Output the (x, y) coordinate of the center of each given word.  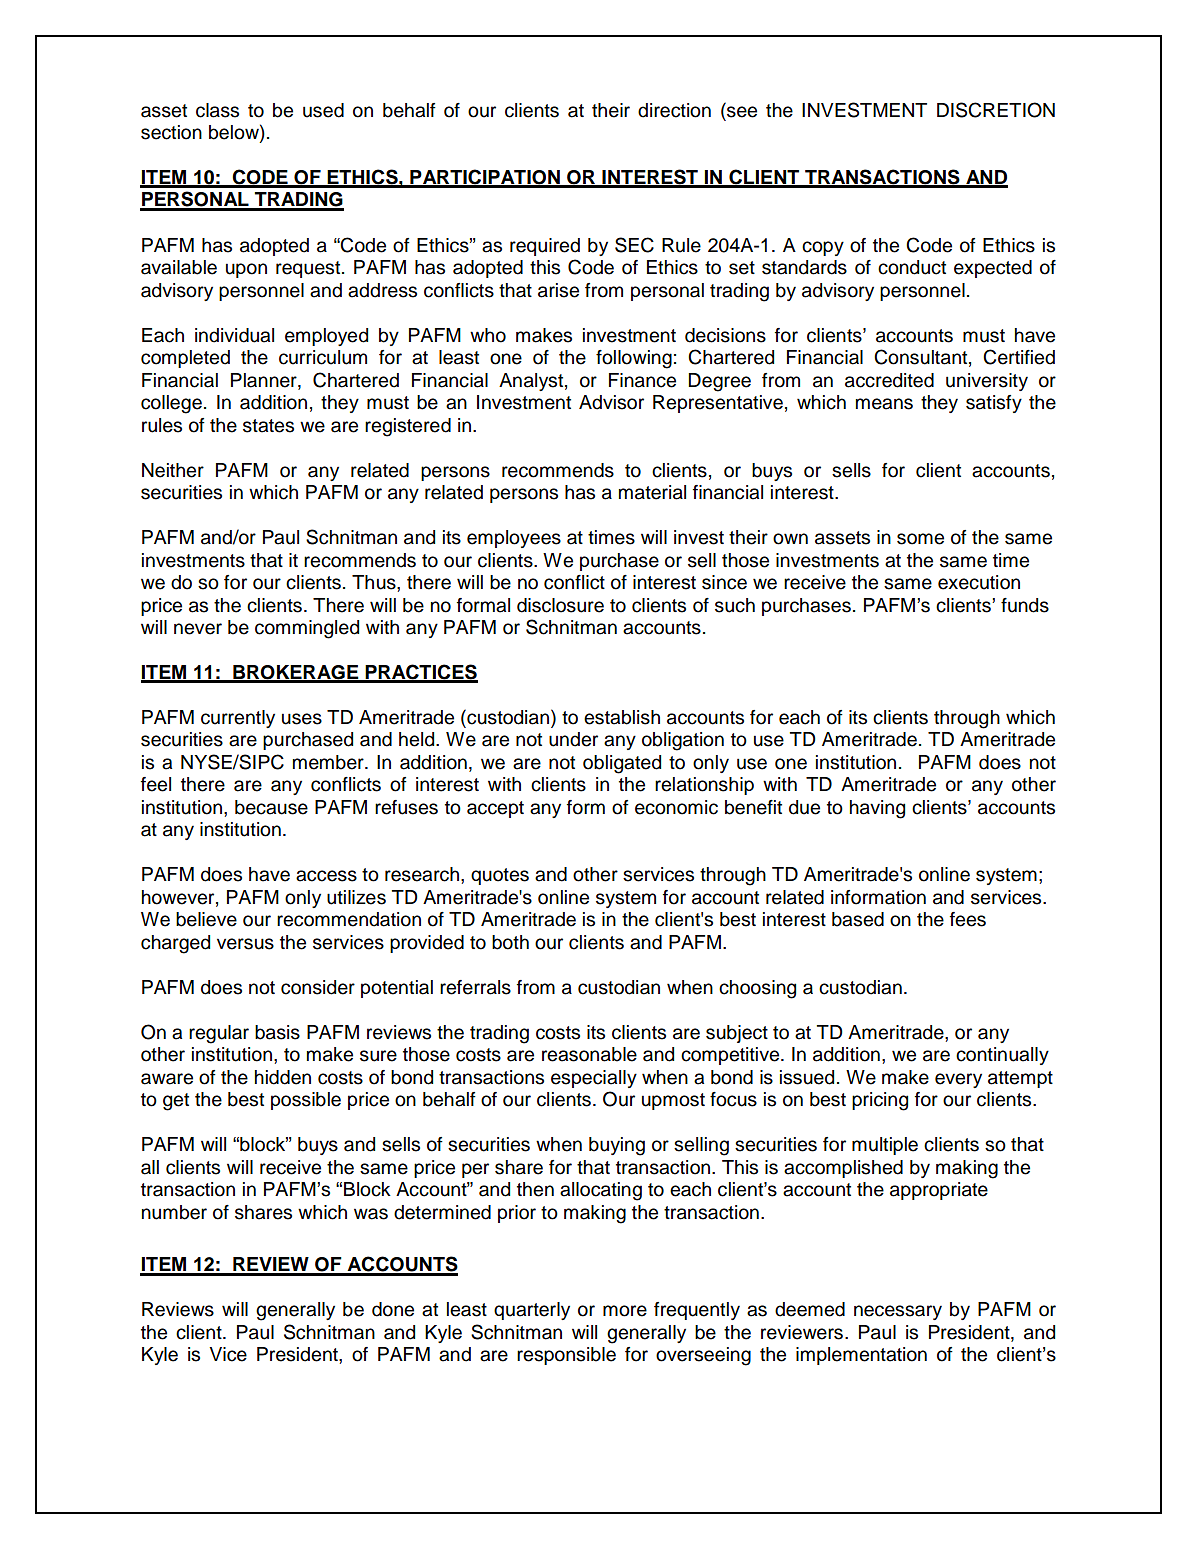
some (920, 539)
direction (674, 110)
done (393, 1309)
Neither (173, 470)
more (625, 1311)
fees (968, 919)
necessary (898, 1312)
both (510, 942)
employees (514, 539)
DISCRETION (996, 110)
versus (245, 944)
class (217, 110)
